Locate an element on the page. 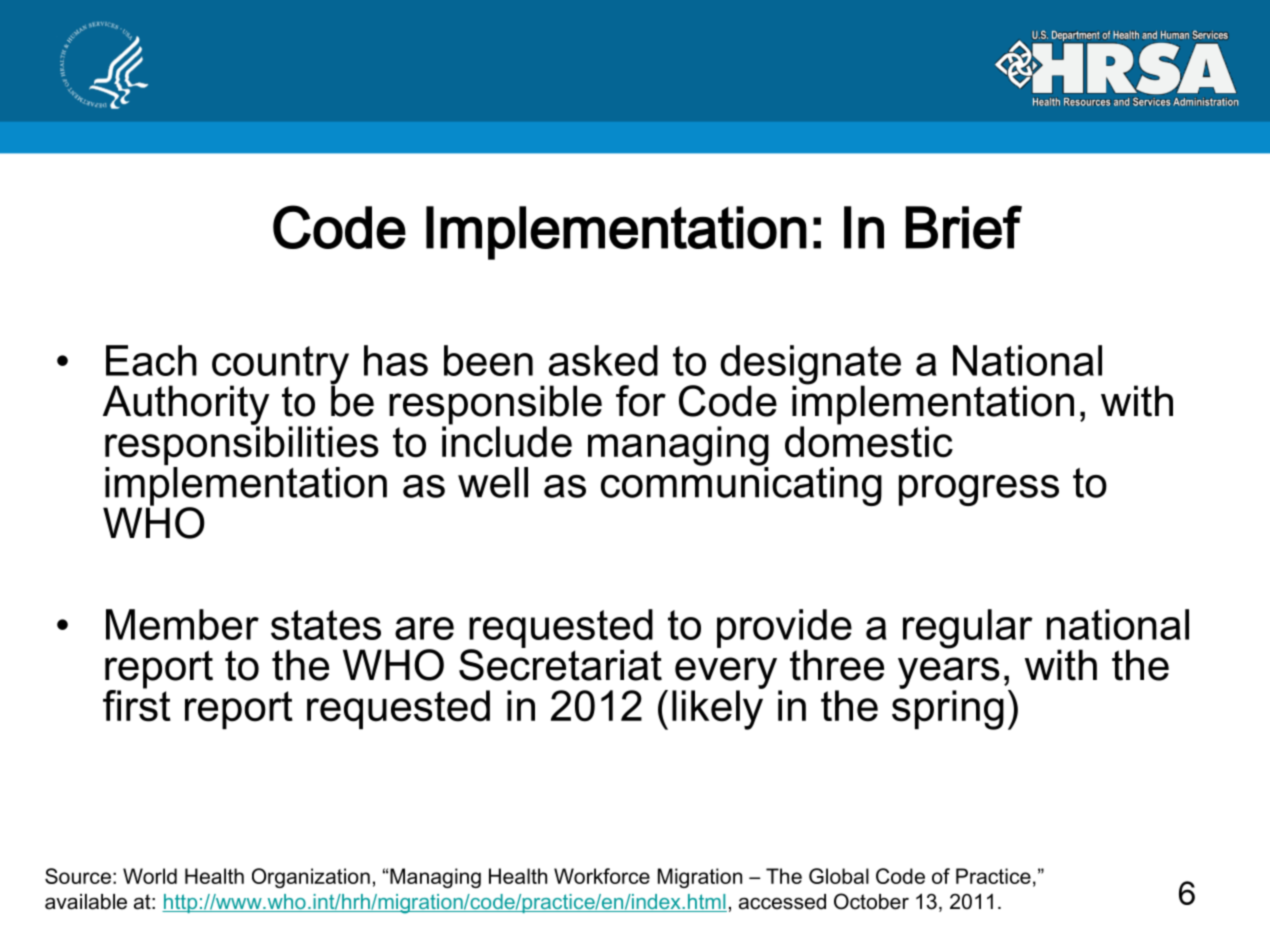 The image size is (1270, 952). Secretariat is located at coordinates (560, 664).
